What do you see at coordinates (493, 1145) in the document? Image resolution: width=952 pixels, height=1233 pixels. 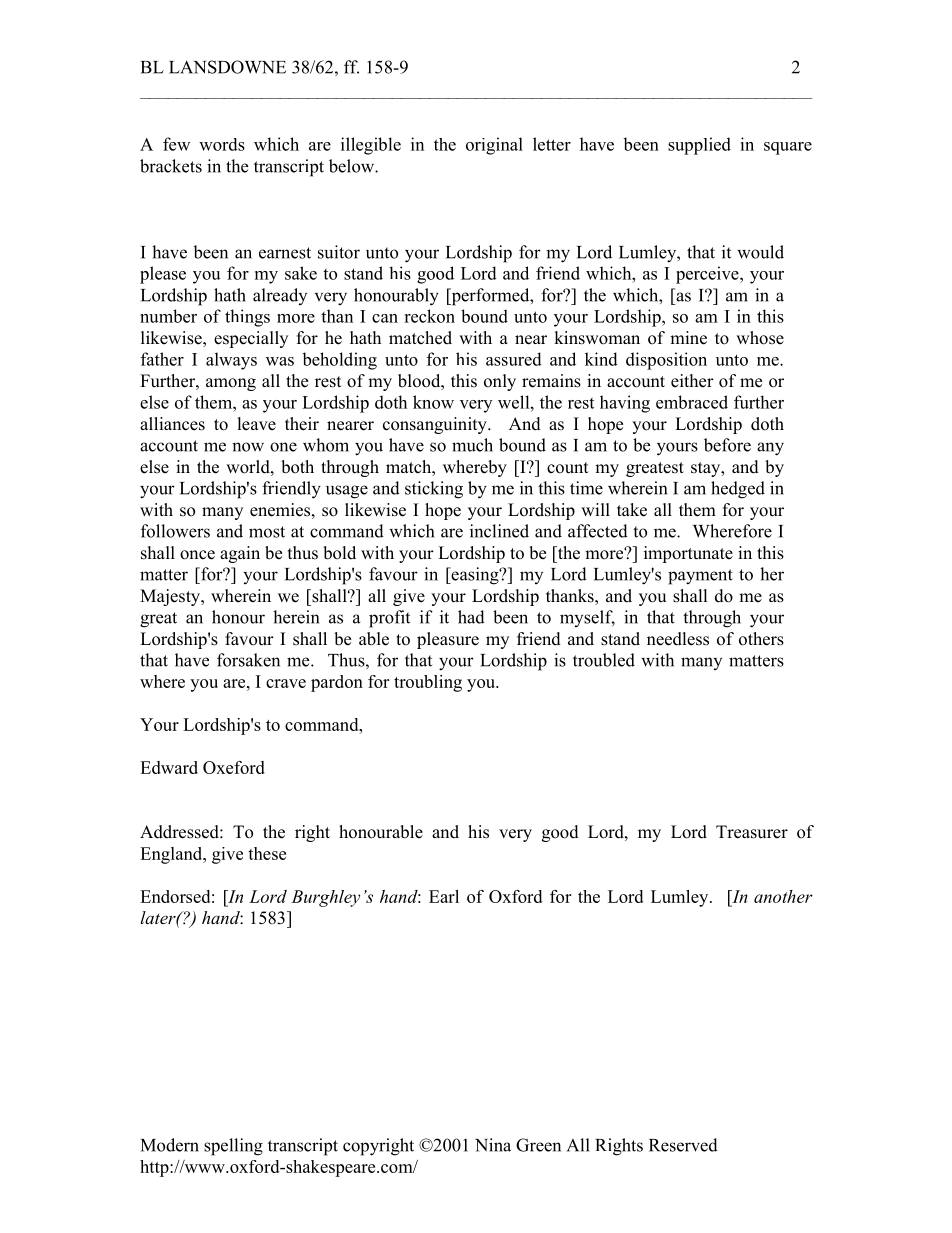 I see `Nina` at bounding box center [493, 1145].
